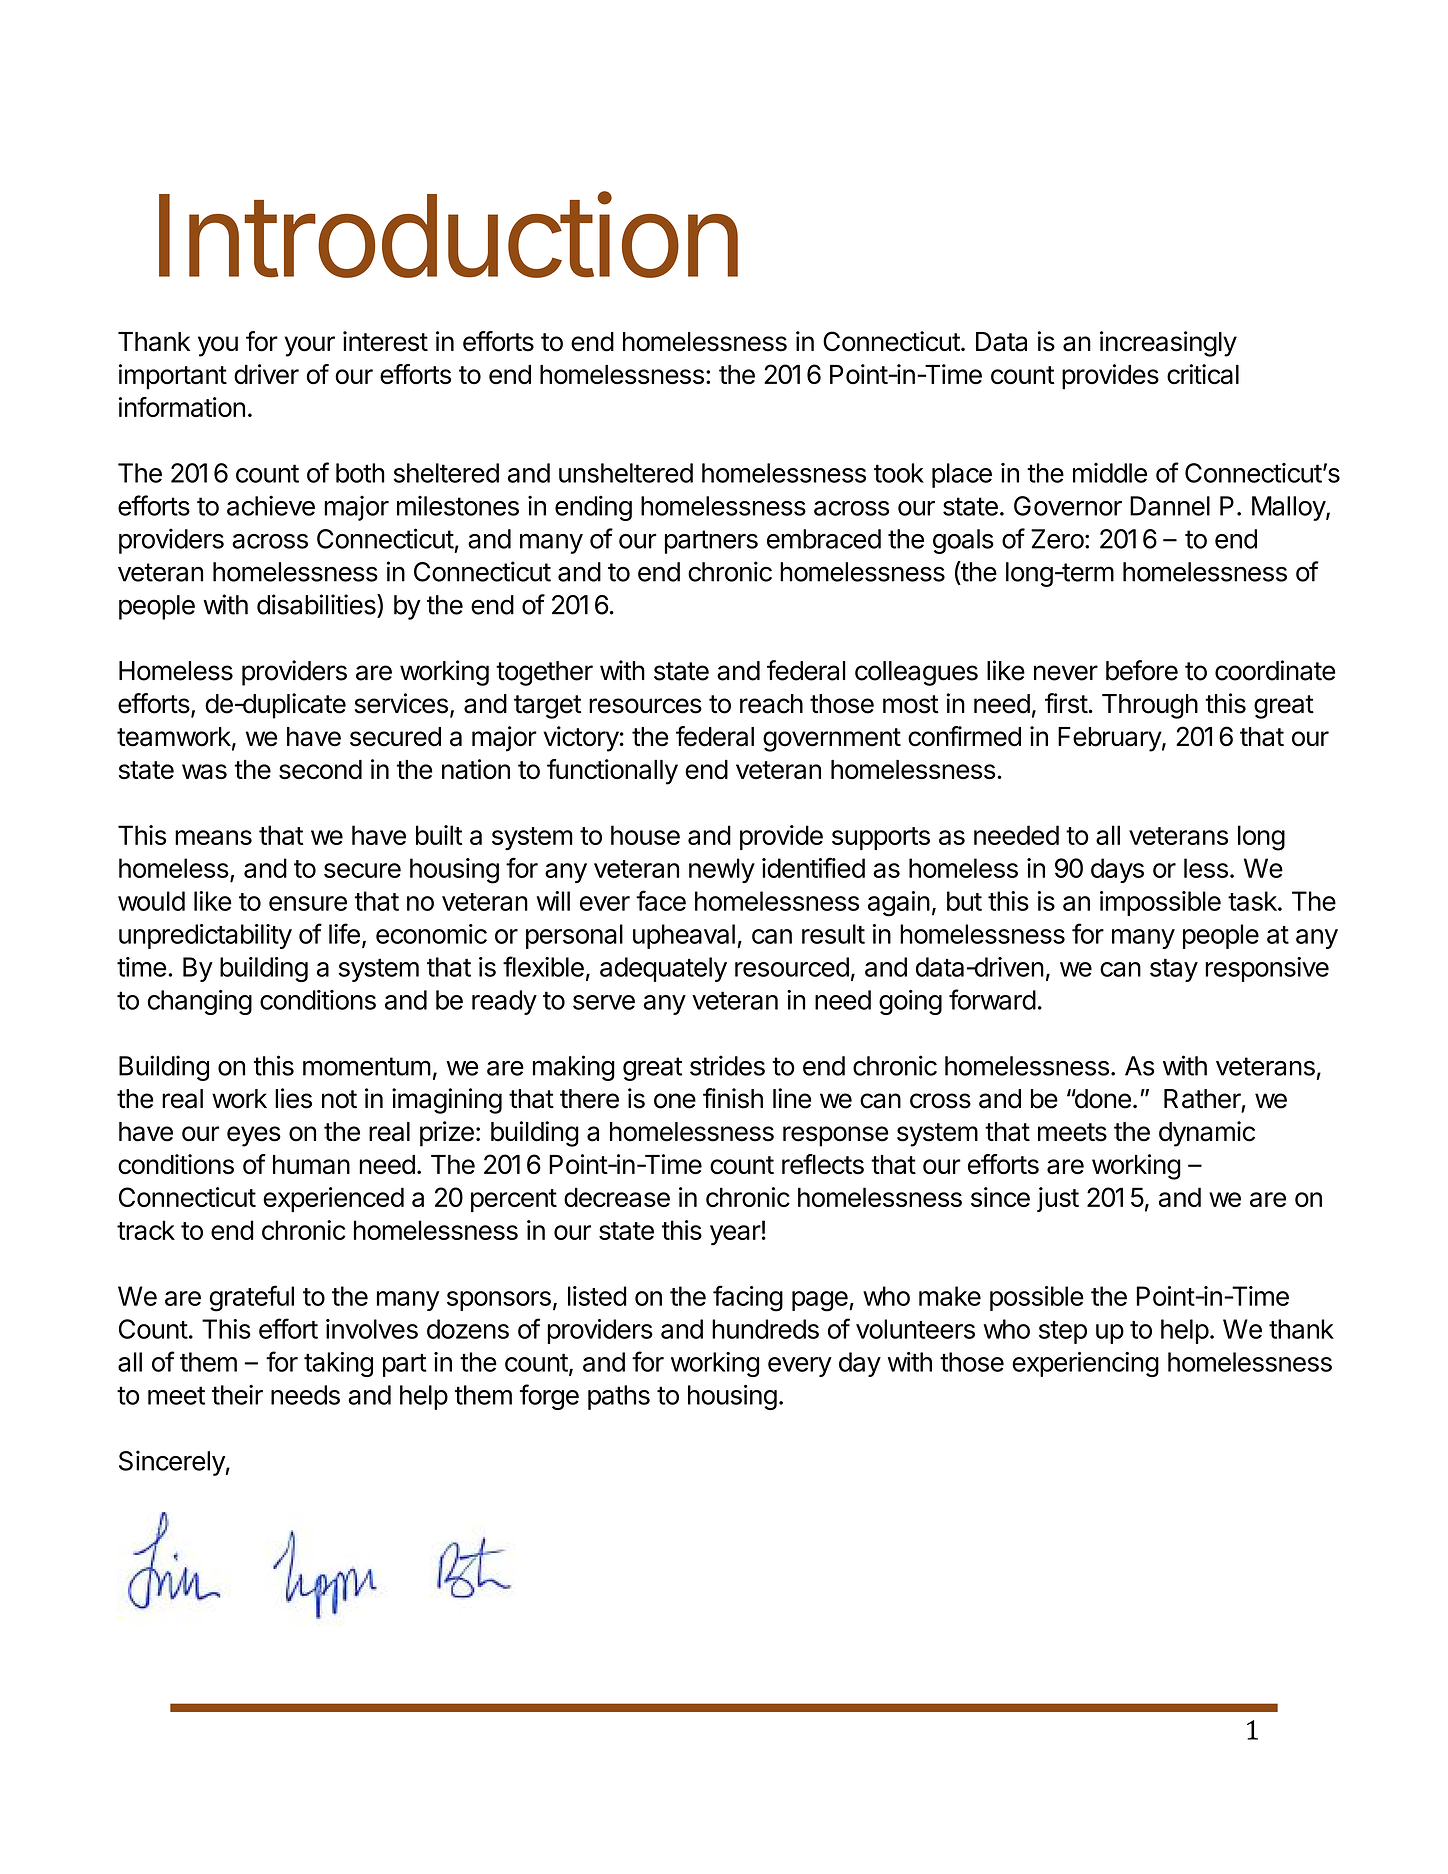 The image size is (1448, 1874). I want to click on experiencing, so click(1085, 1364).
